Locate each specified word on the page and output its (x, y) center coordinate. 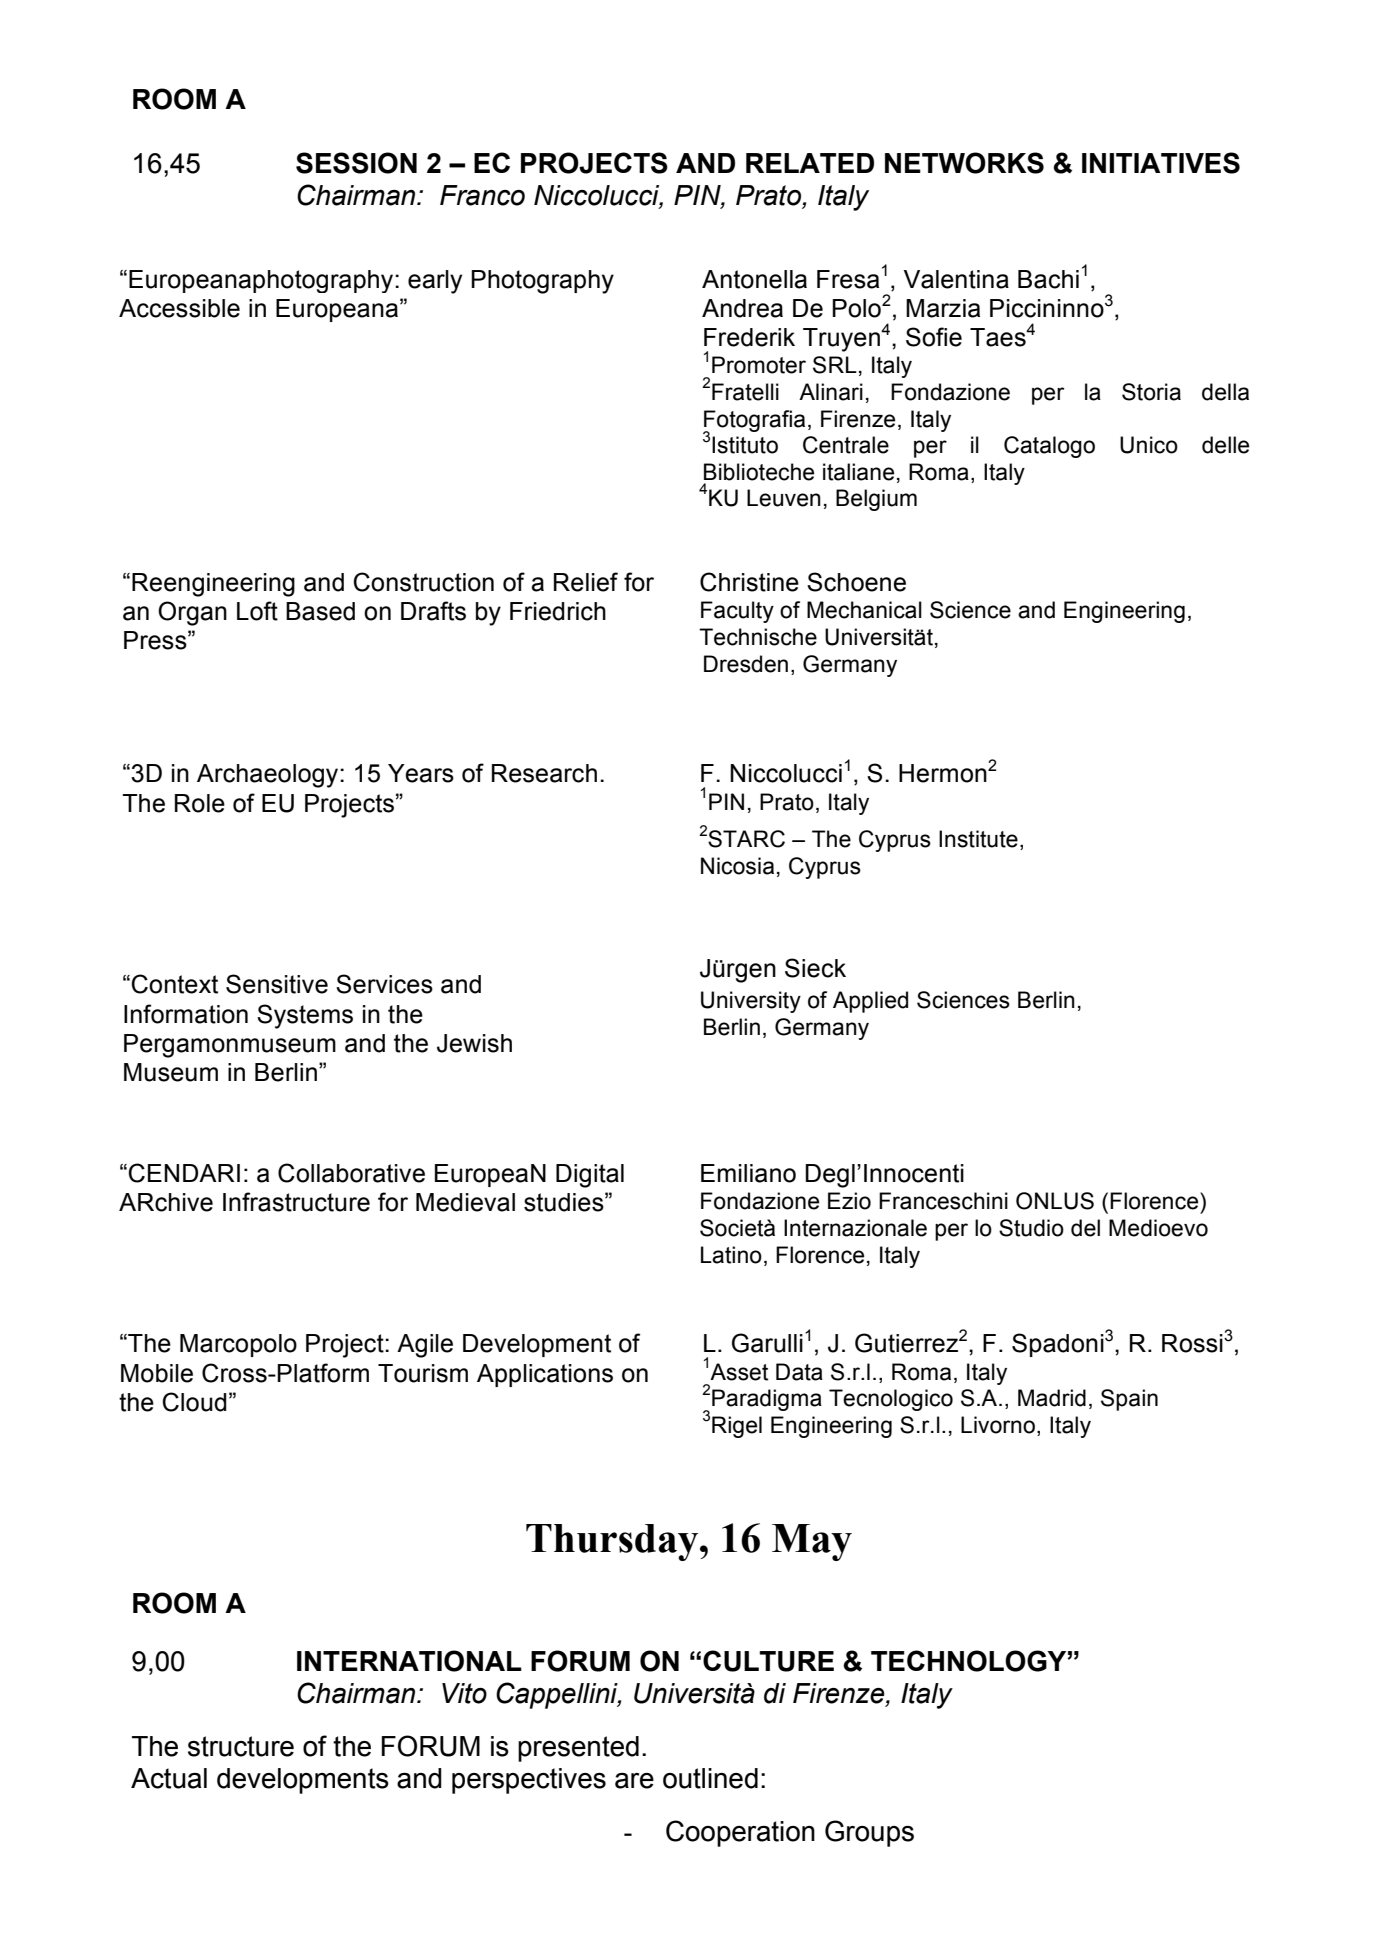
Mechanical (864, 610)
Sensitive (277, 984)
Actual (169, 1778)
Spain (1129, 1400)
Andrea (742, 308)
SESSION (356, 163)
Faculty (737, 612)
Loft (257, 611)
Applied (870, 1002)
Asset (739, 1372)
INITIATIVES (1161, 163)
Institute (978, 839)
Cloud (195, 1402)
